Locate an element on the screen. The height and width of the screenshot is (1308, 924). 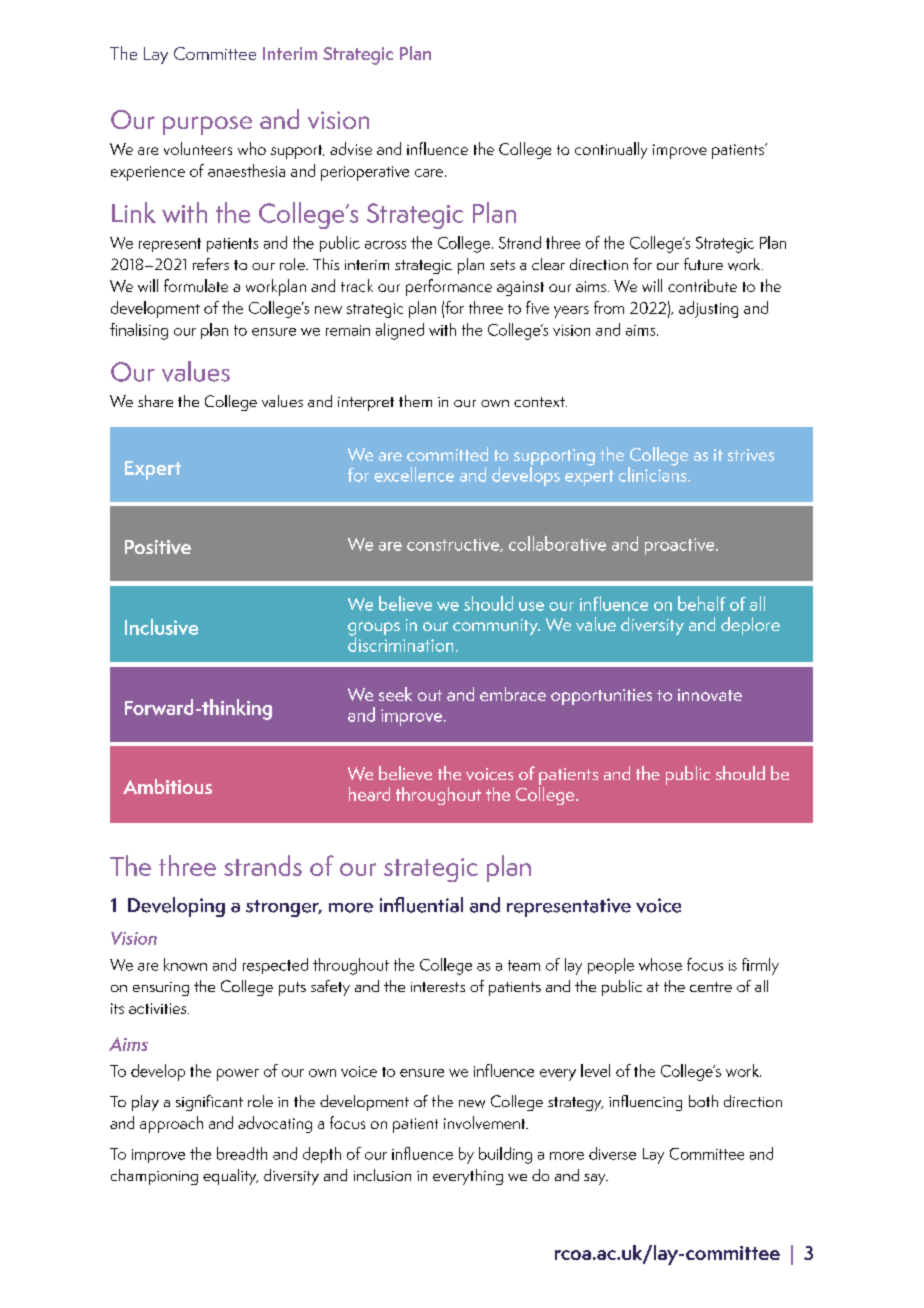
innovate is located at coordinates (710, 695).
